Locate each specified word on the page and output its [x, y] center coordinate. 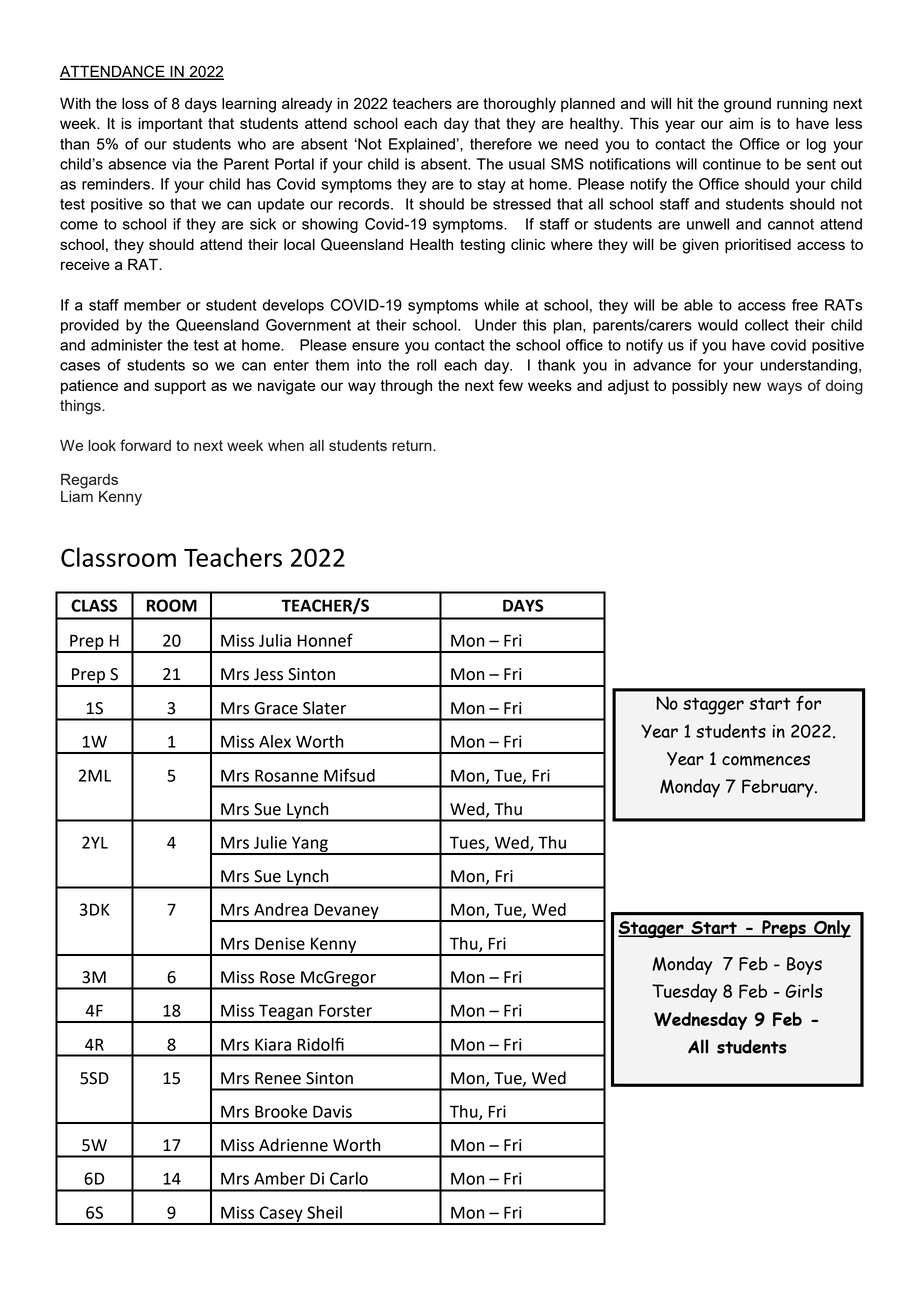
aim [741, 123]
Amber [279, 1178]
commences [766, 760]
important [170, 124]
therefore [501, 144]
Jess [268, 674]
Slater [324, 708]
